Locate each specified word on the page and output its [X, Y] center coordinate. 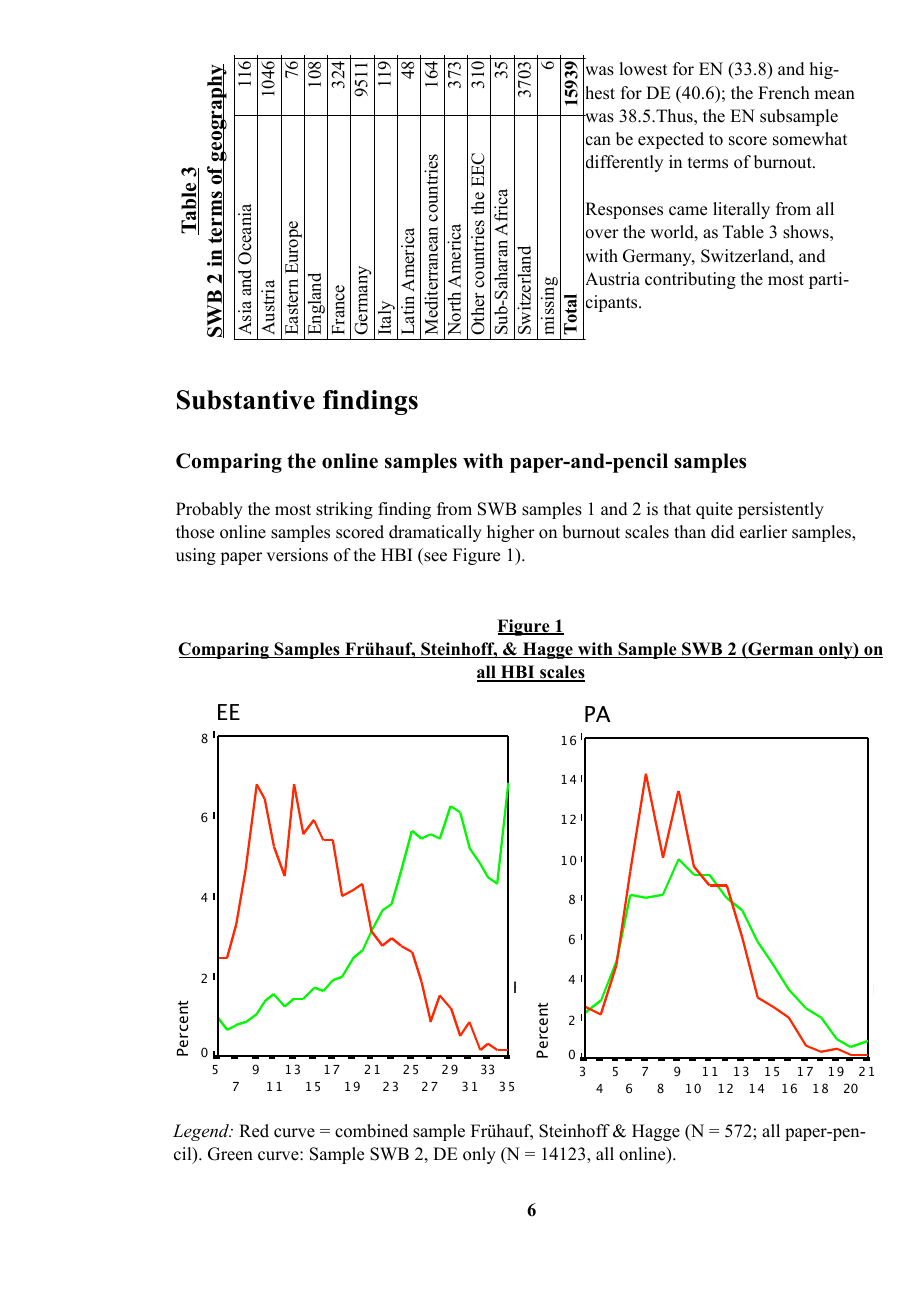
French [784, 93]
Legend [202, 1132]
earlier [763, 532]
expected [671, 140]
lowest [643, 69]
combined [371, 1131]
